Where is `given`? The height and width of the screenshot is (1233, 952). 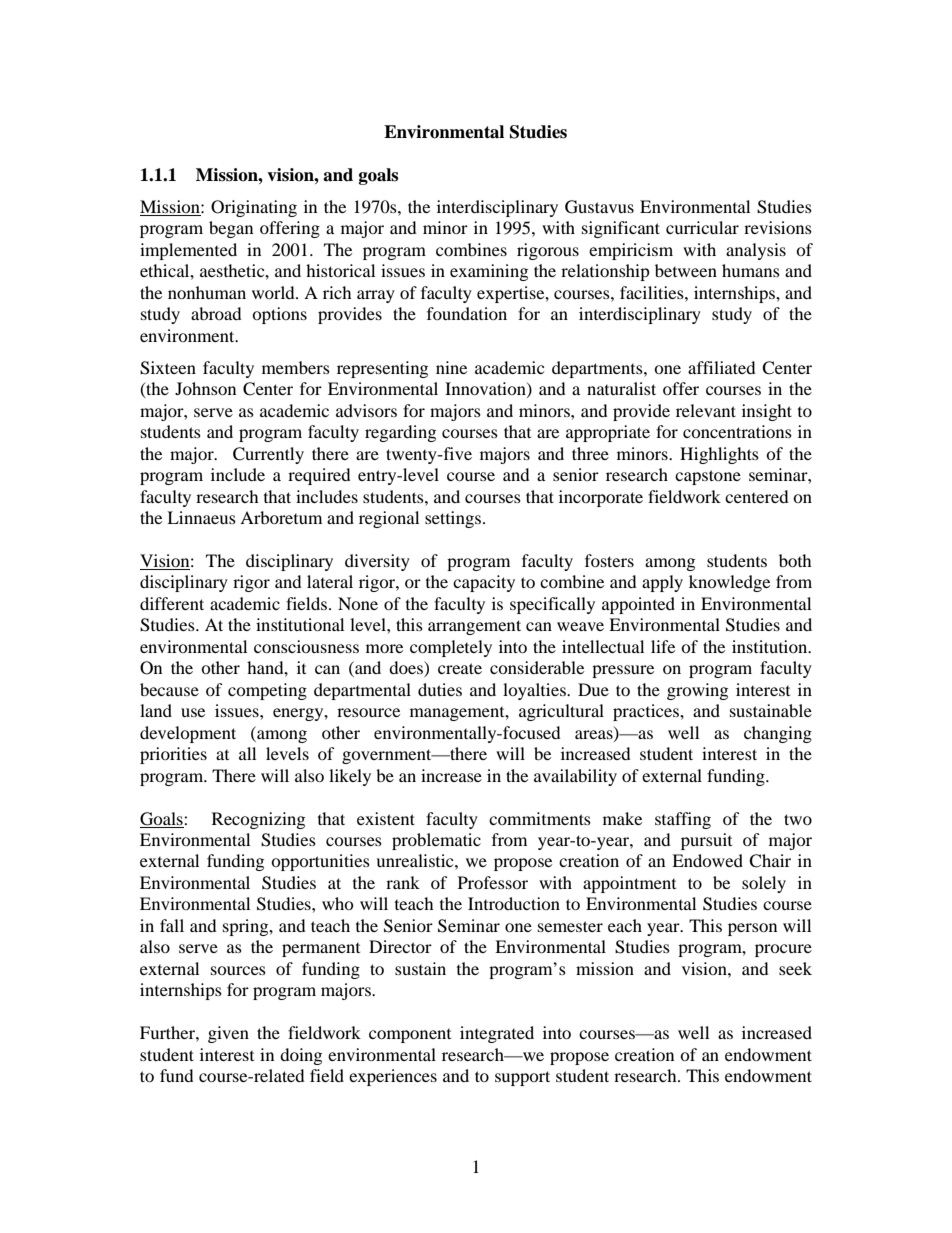
given is located at coordinates (228, 1034).
